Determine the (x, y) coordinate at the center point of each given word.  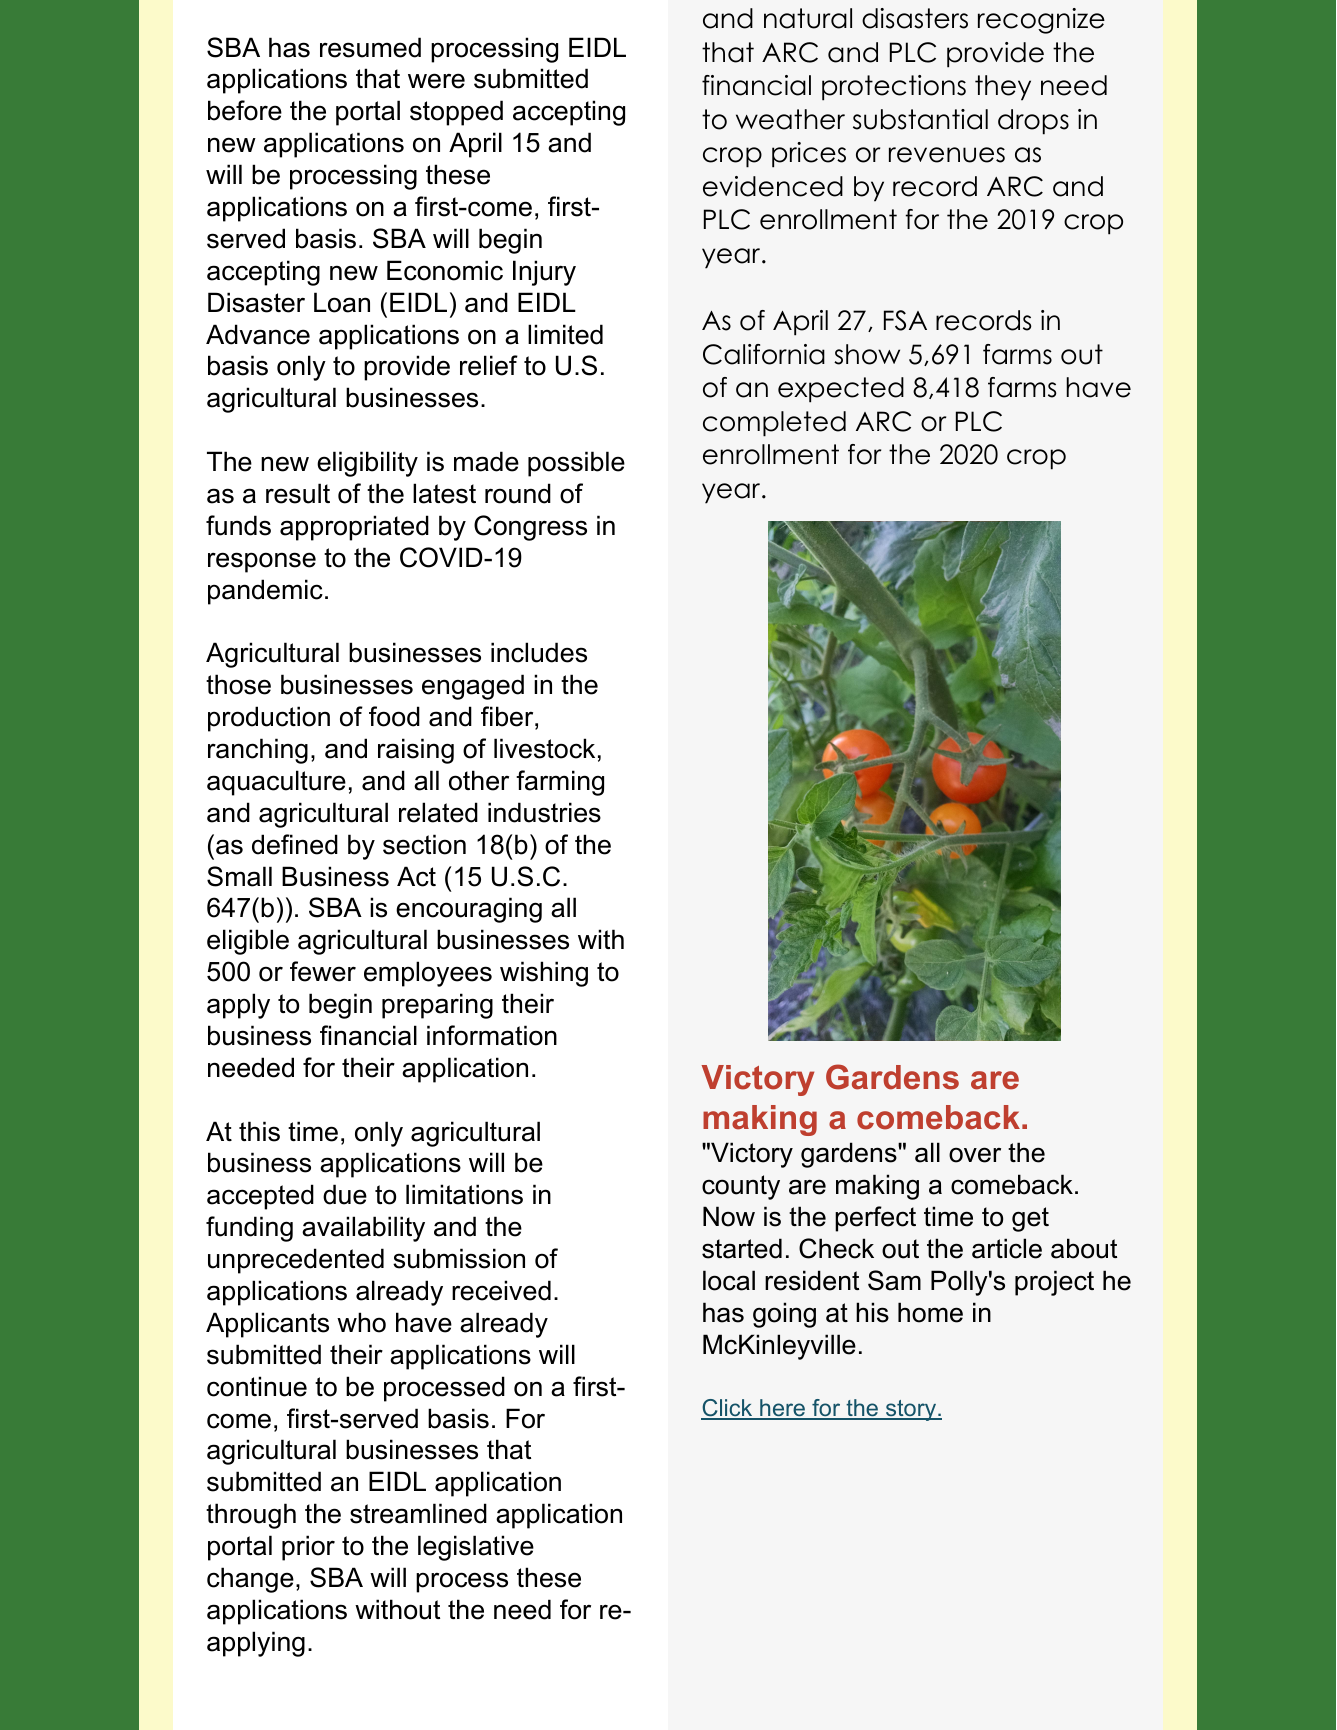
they (1003, 88)
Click (728, 1409)
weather (790, 119)
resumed (370, 47)
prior (308, 1548)
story (911, 1410)
